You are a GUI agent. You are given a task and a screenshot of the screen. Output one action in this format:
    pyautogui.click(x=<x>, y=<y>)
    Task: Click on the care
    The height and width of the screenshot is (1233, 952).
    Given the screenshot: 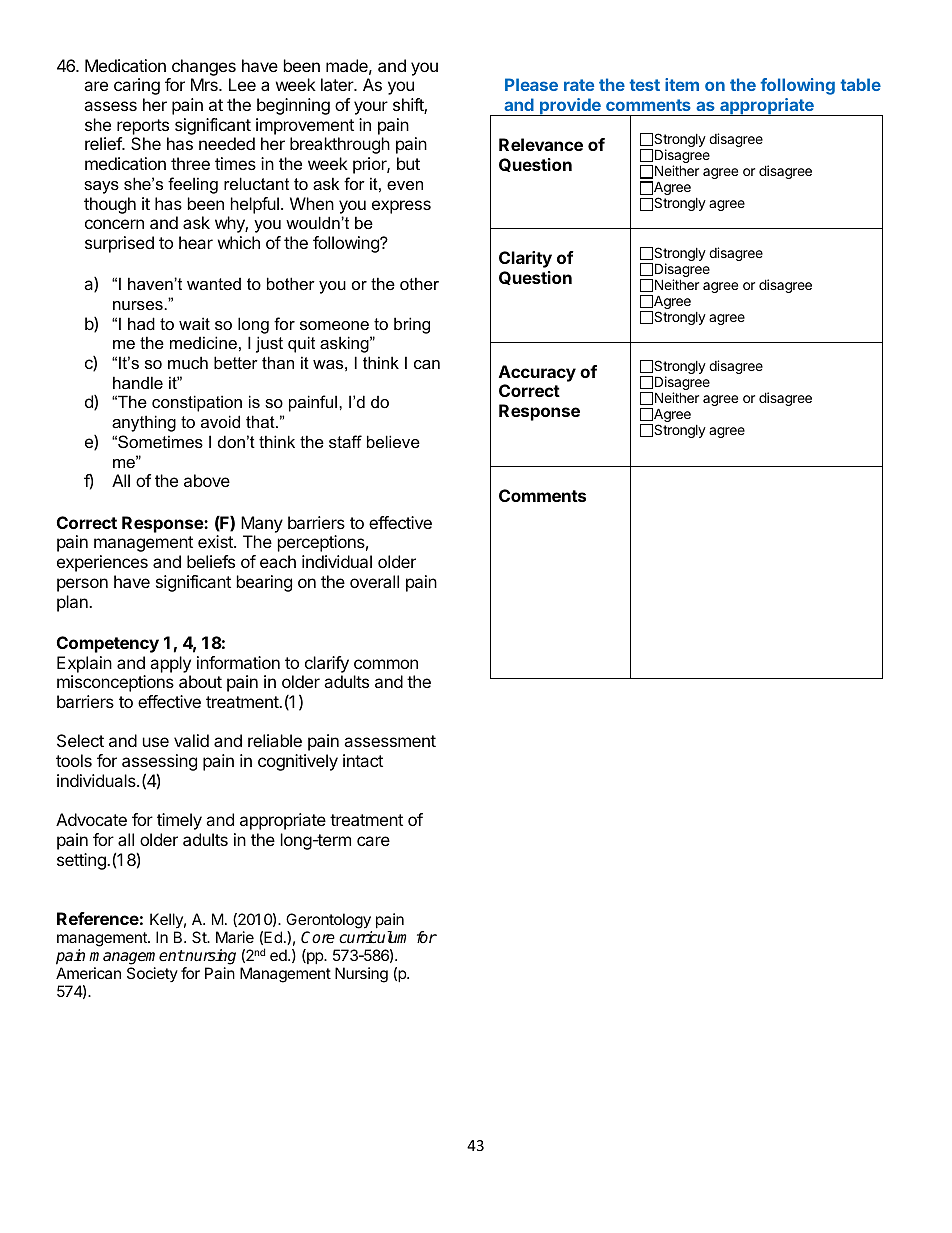 What is the action you would take?
    pyautogui.click(x=373, y=841)
